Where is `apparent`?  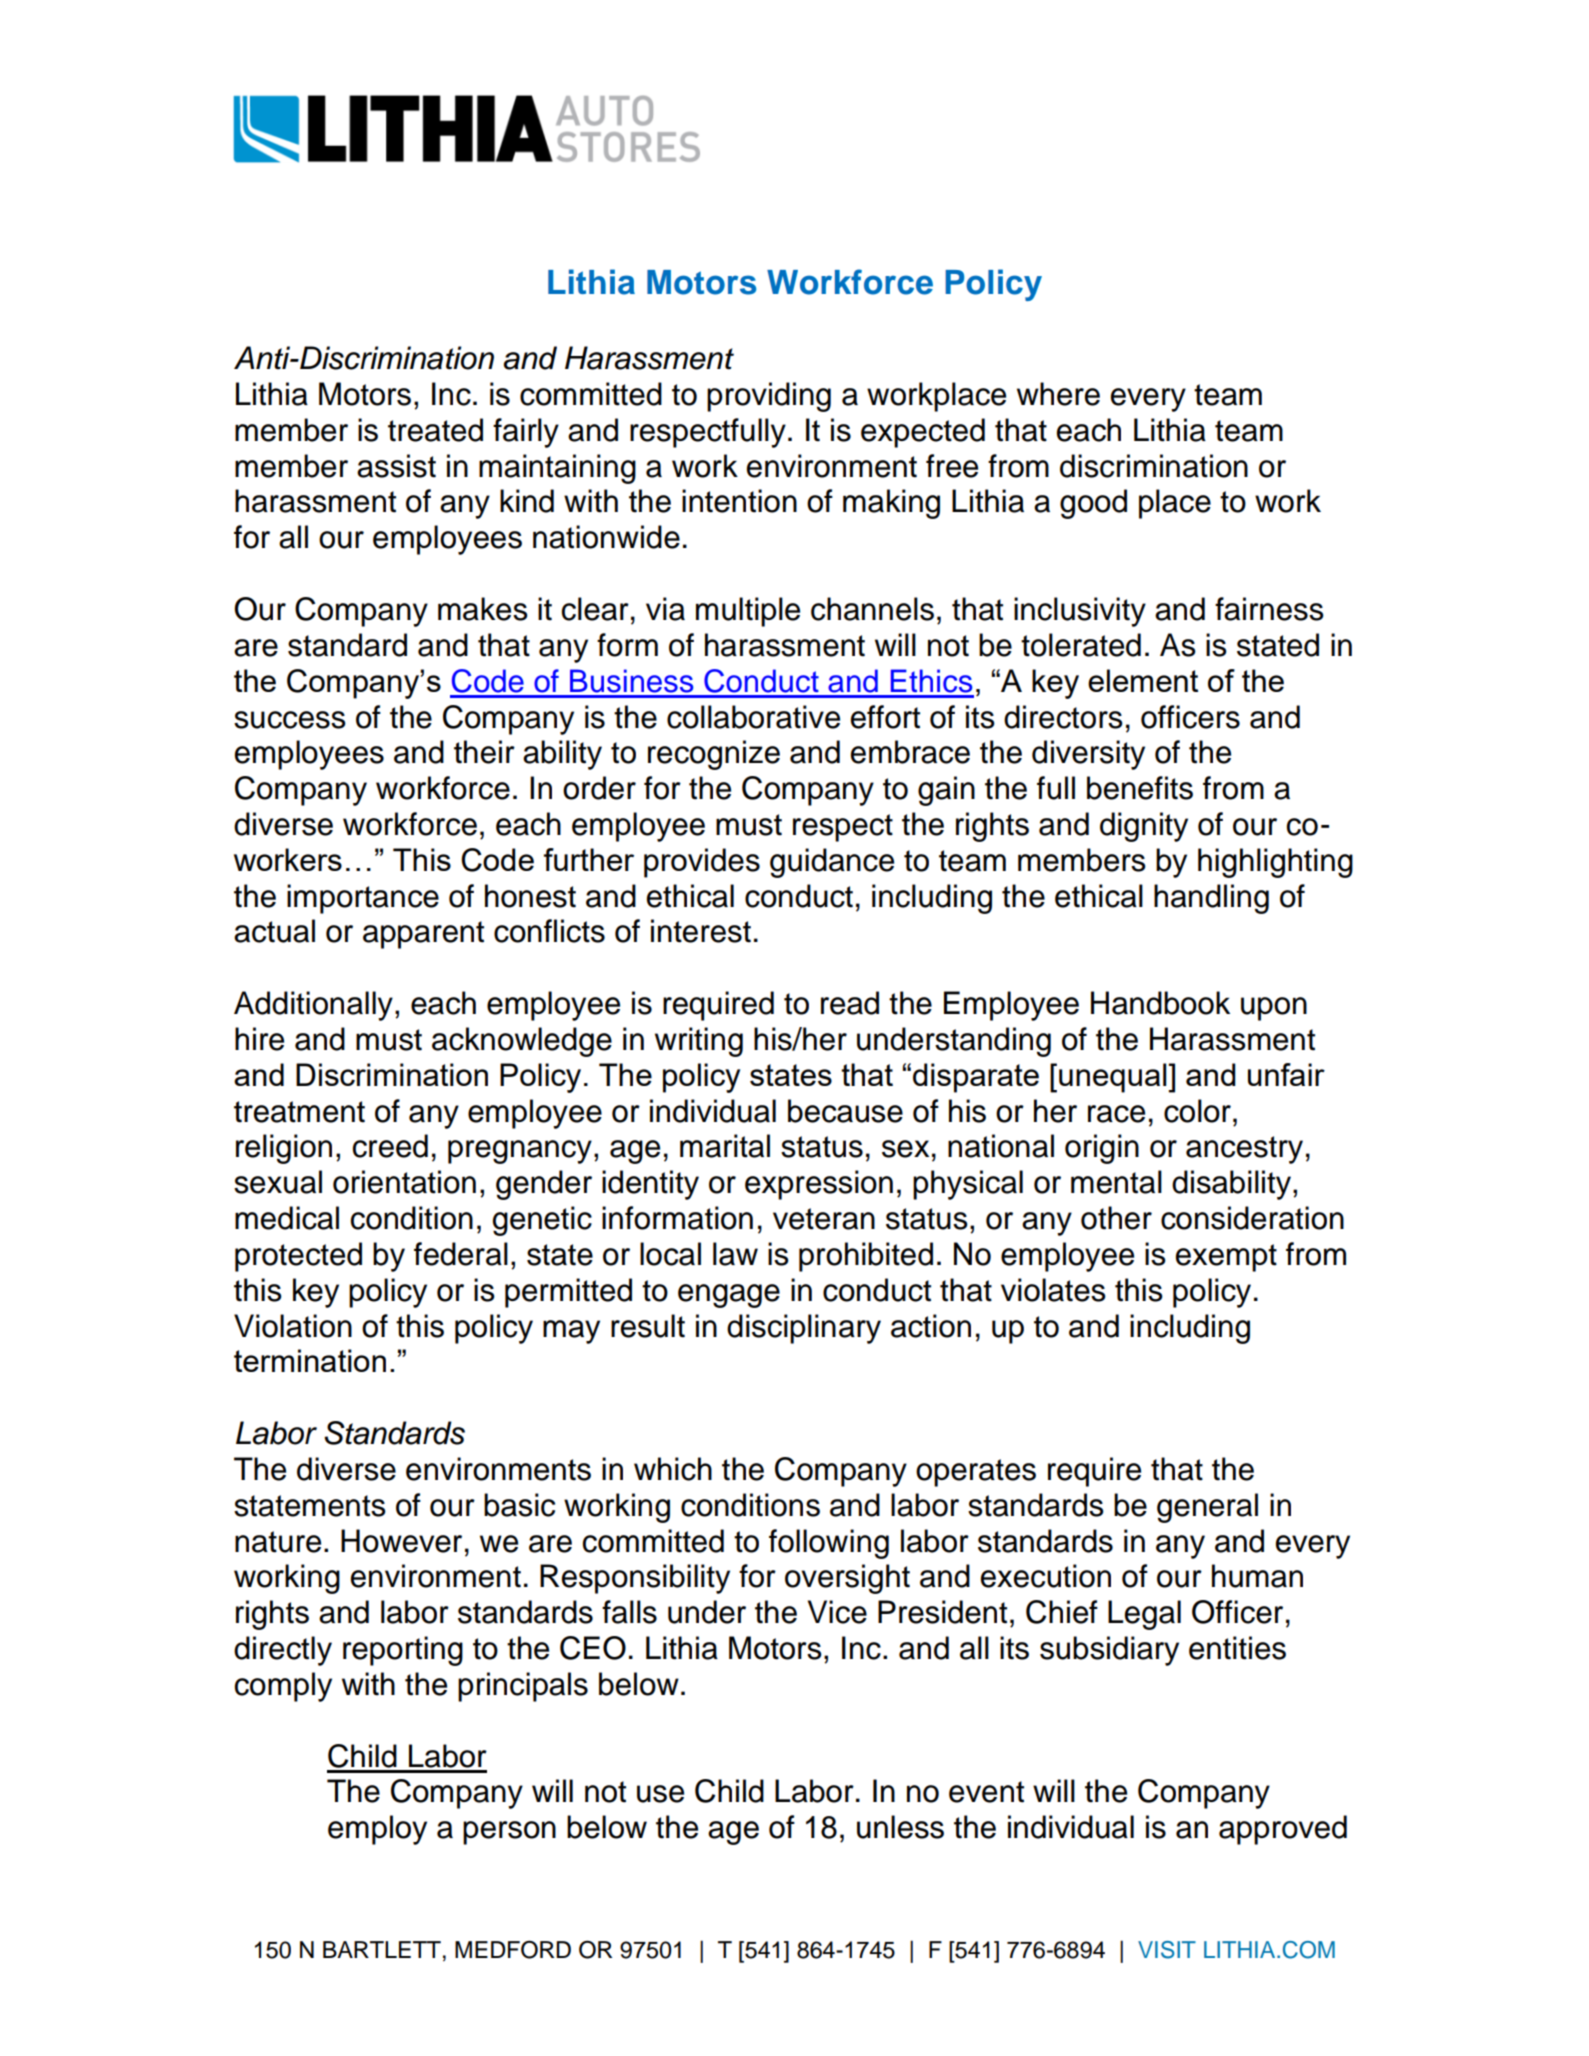 apparent is located at coordinates (423, 935).
